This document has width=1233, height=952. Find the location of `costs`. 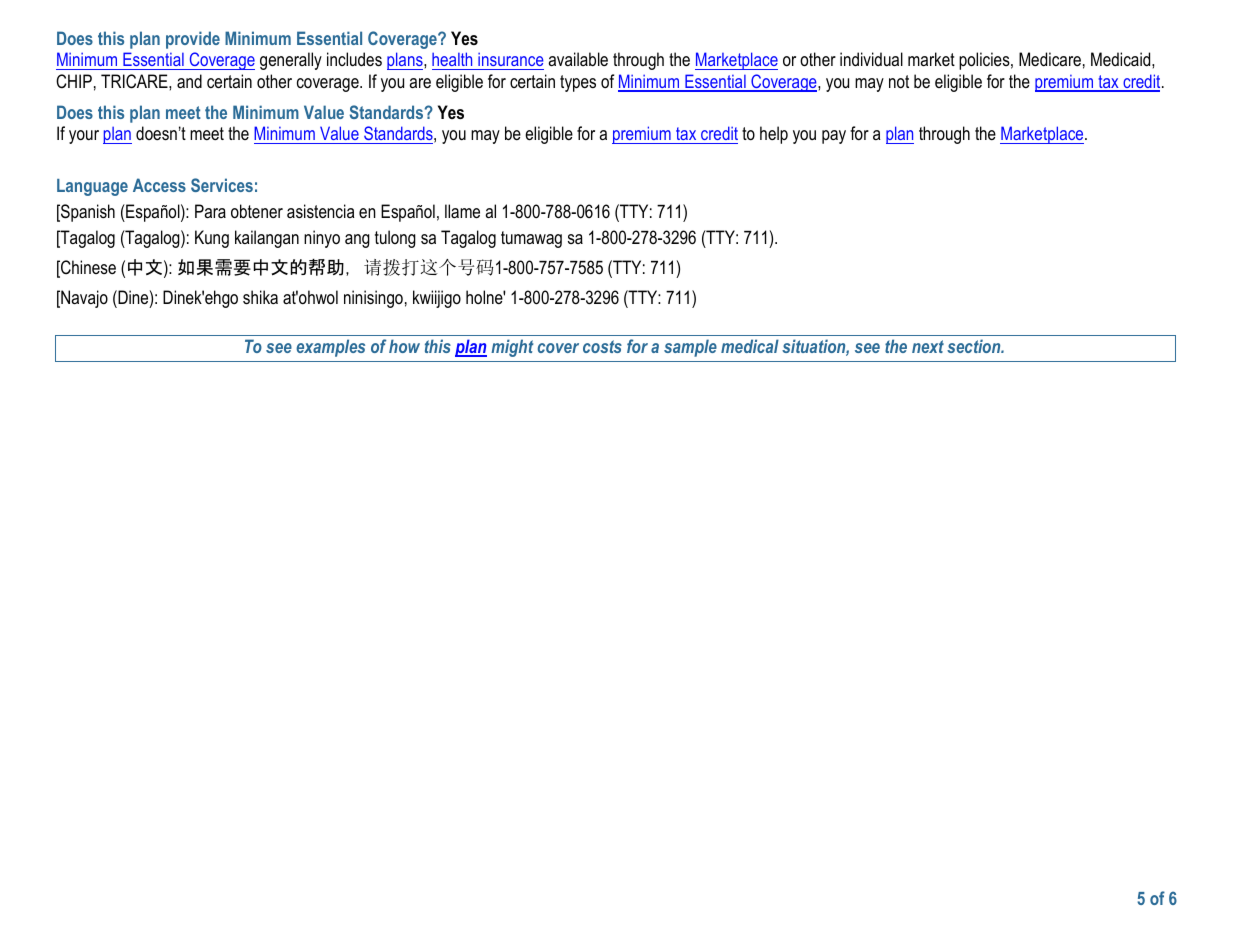

costs is located at coordinates (602, 346).
